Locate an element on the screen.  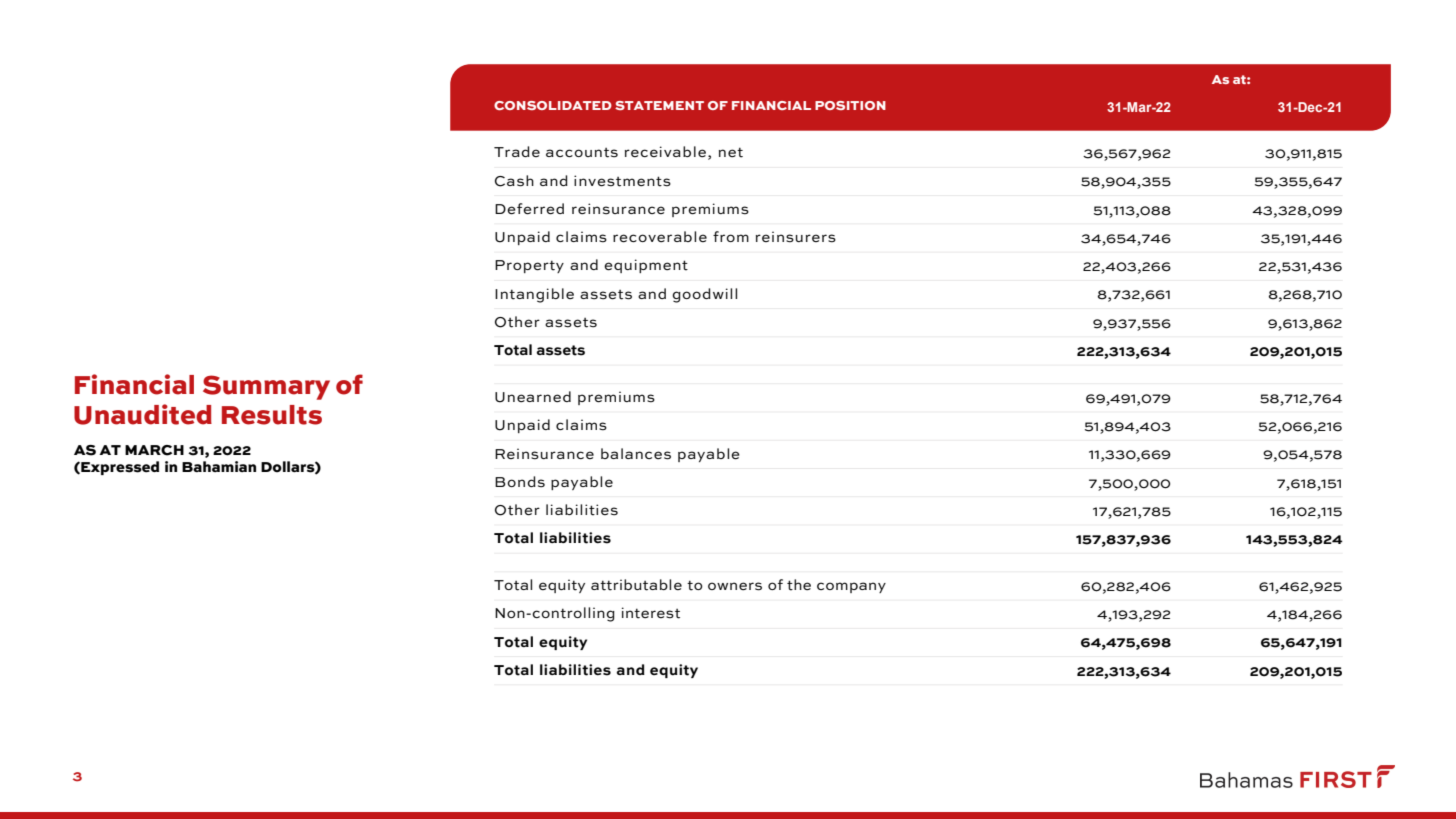
Bahamian is located at coordinates (219, 466).
